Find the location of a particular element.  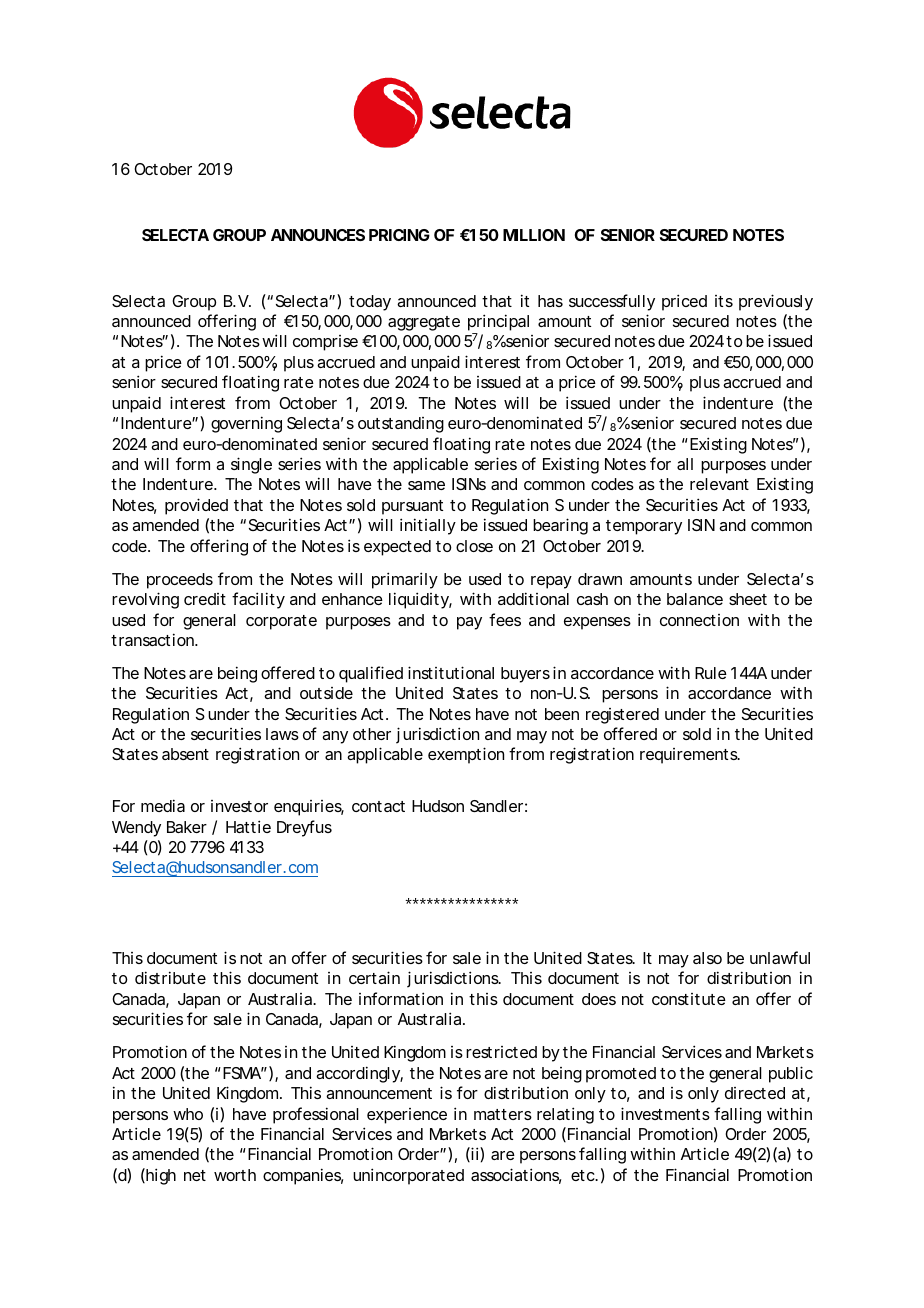

its is located at coordinates (724, 301).
